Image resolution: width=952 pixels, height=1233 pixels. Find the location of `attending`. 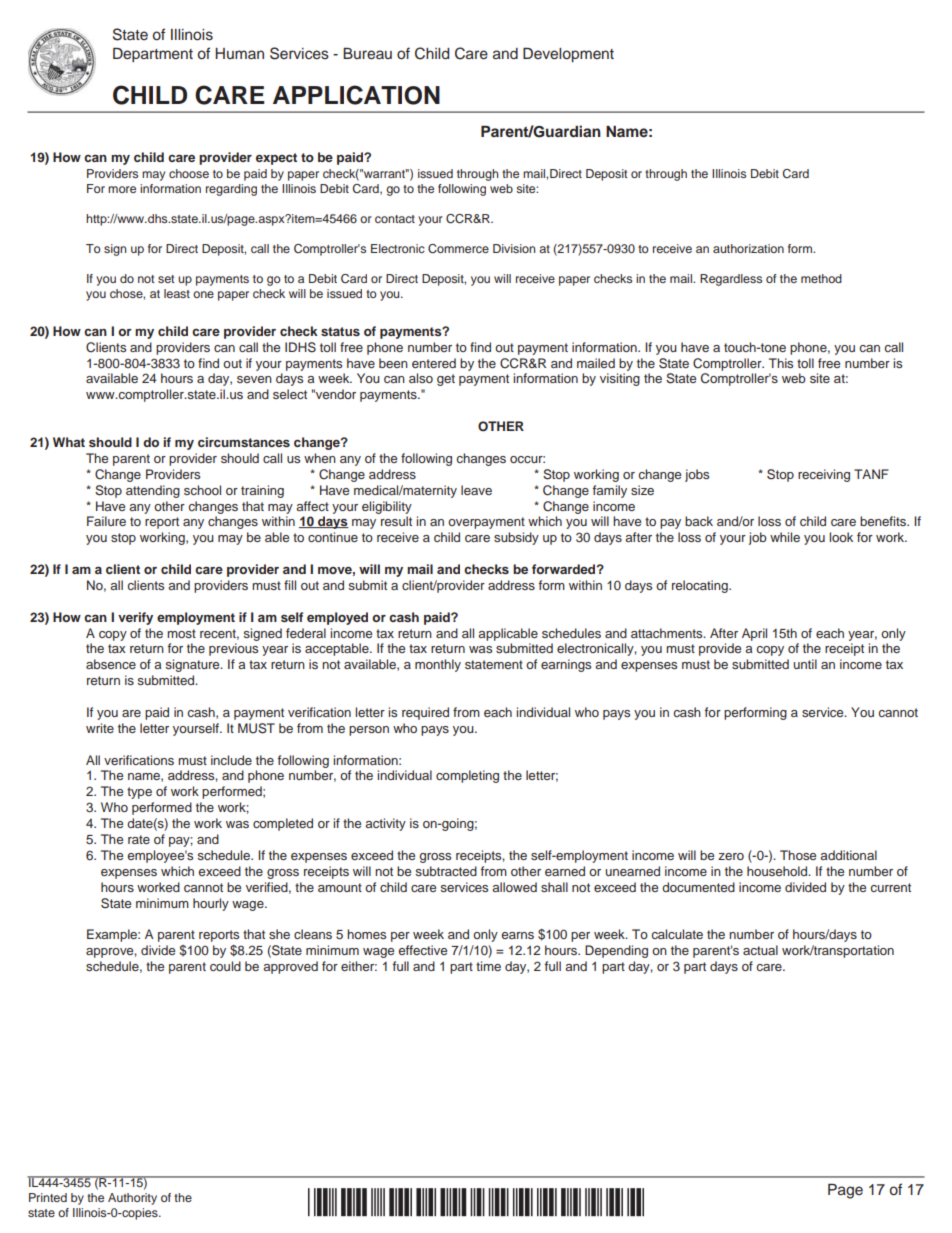

attending is located at coordinates (153, 491).
